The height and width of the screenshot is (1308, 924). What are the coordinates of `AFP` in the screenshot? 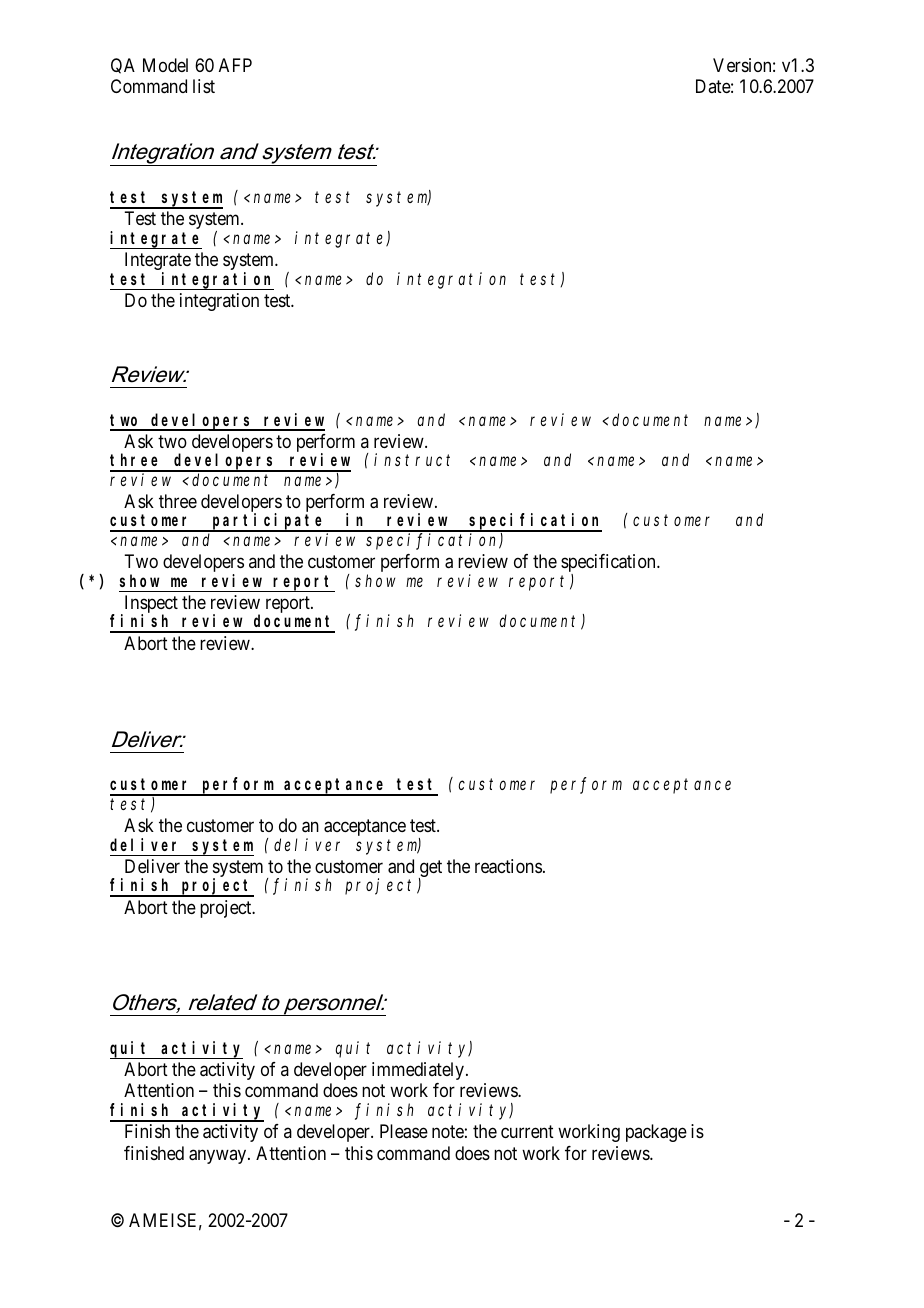 It's located at (235, 65).
